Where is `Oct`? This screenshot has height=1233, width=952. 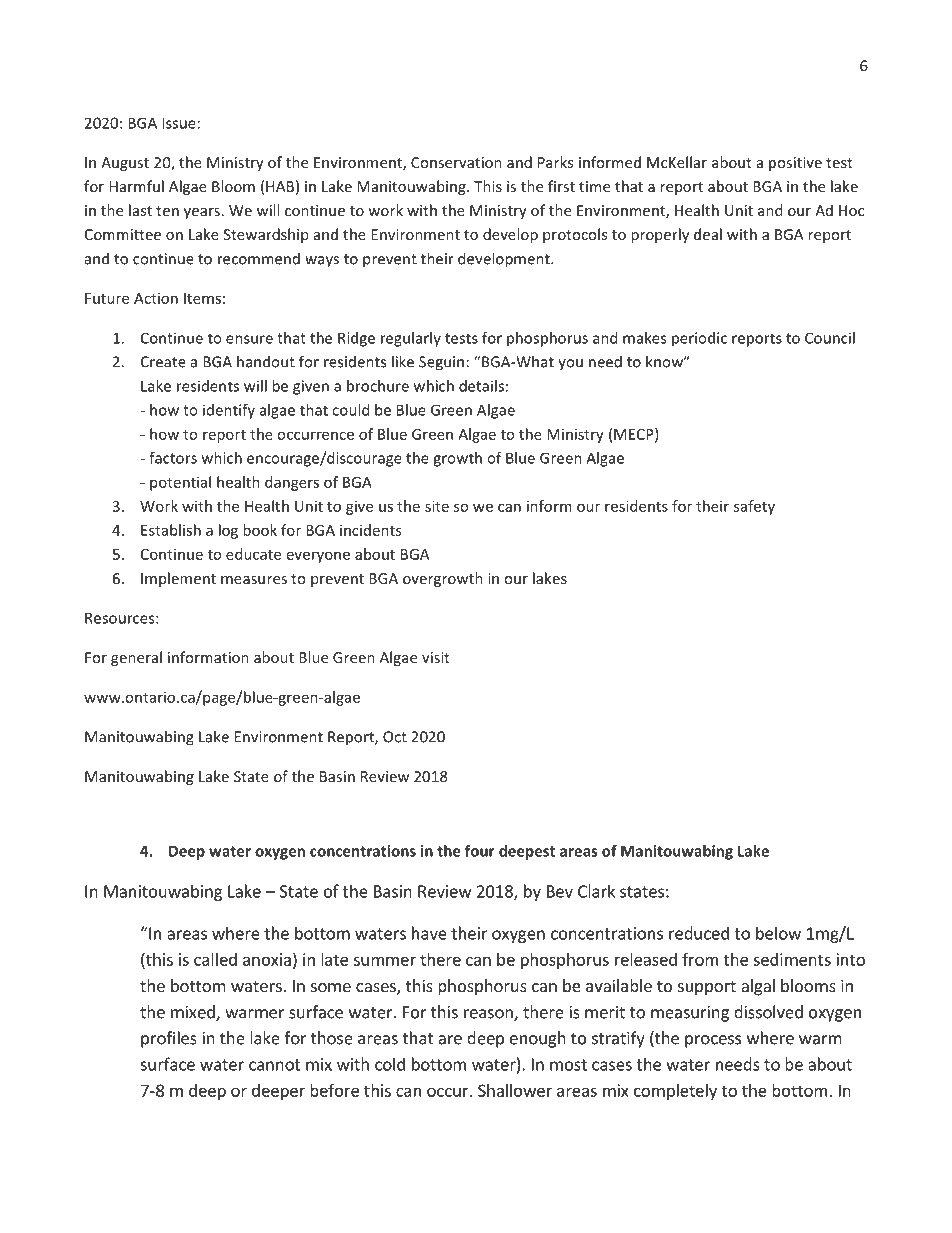 Oct is located at coordinates (395, 737).
